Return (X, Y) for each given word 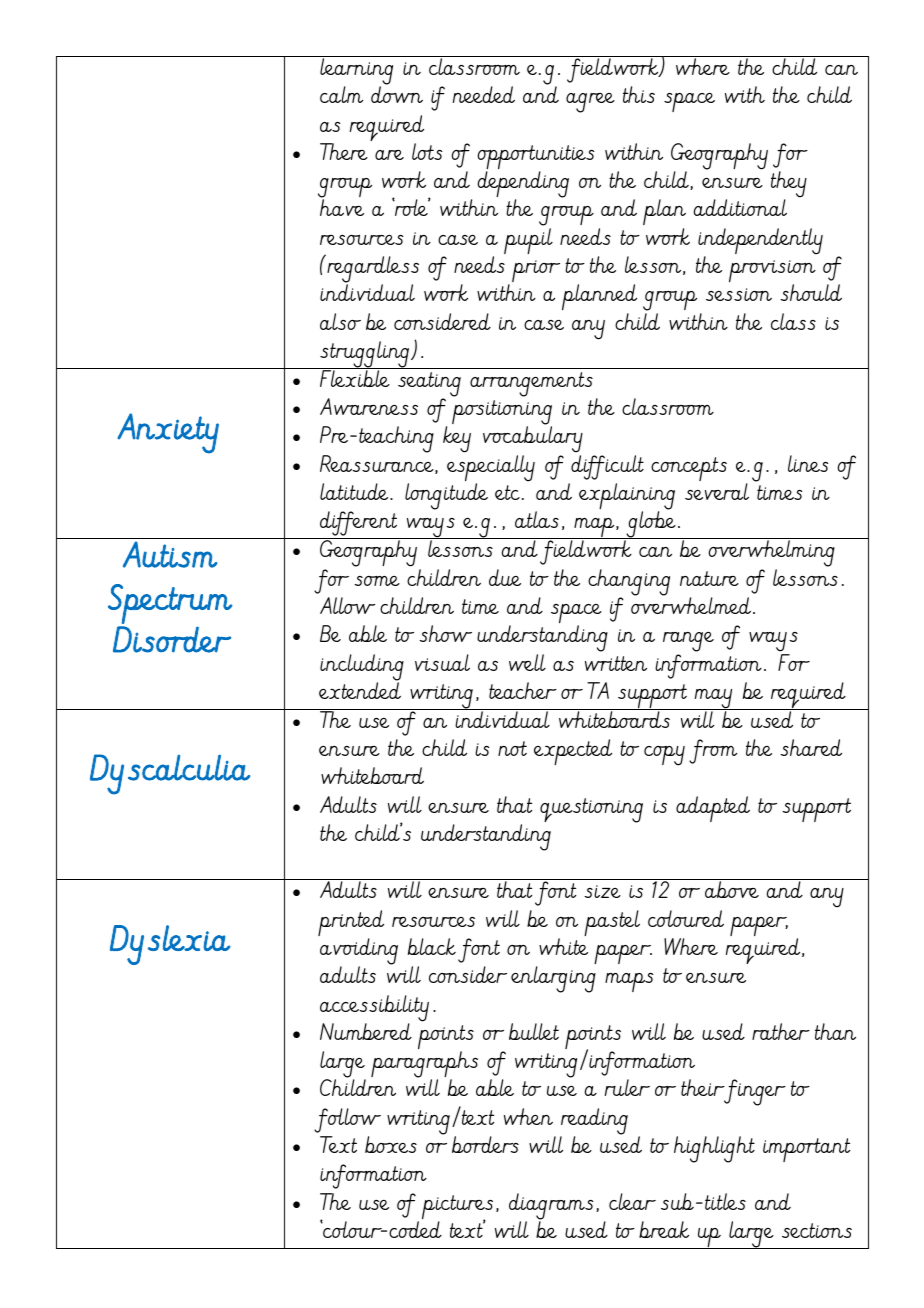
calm (341, 94)
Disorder (172, 639)
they (789, 185)
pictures (457, 1208)
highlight (714, 1149)
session (739, 294)
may (713, 699)
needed (484, 94)
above (732, 889)
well (527, 662)
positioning (502, 414)
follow (347, 1120)
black (432, 946)
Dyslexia (170, 945)
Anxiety (168, 433)
